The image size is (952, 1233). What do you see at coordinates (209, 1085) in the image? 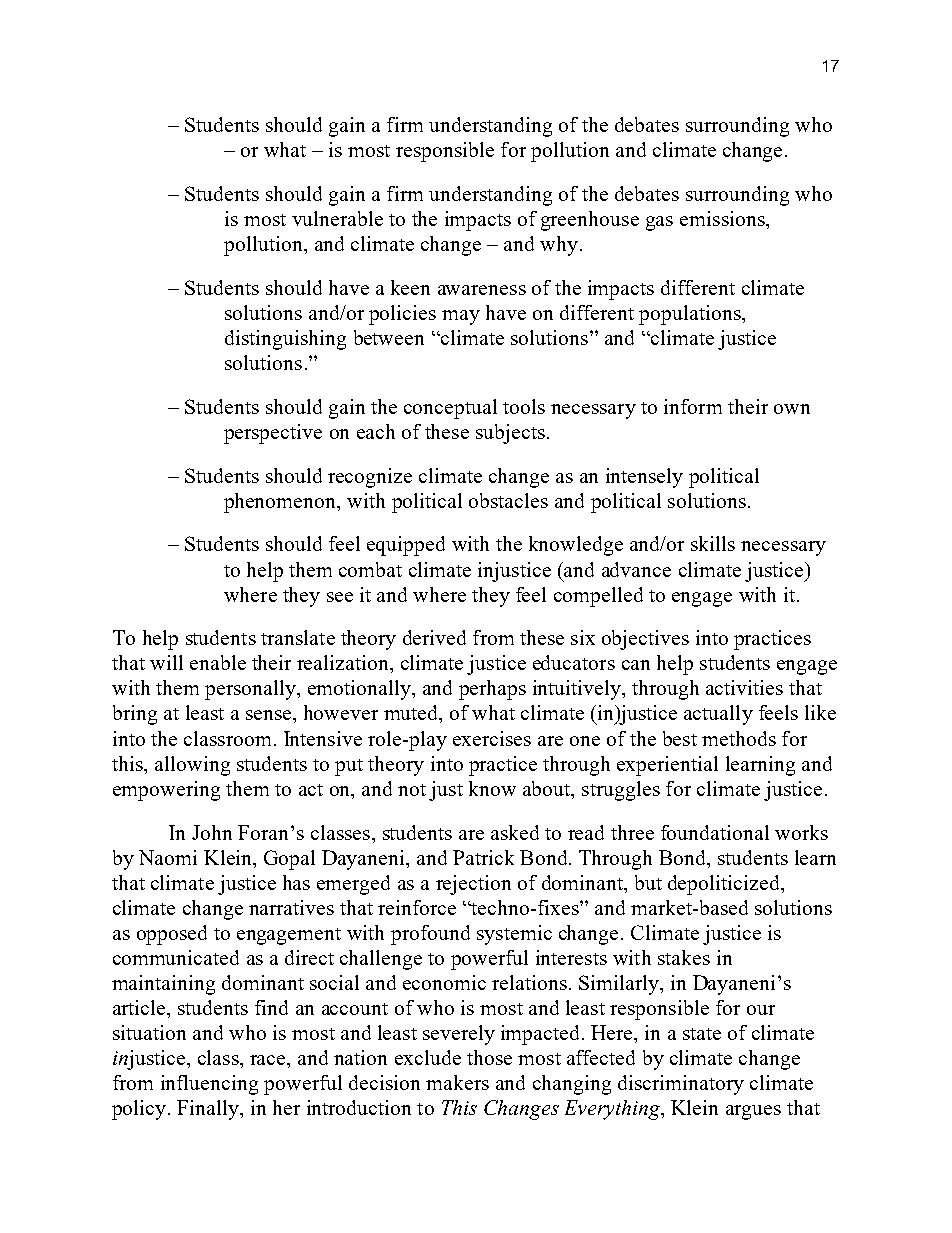
I see `influencing` at bounding box center [209, 1085].
